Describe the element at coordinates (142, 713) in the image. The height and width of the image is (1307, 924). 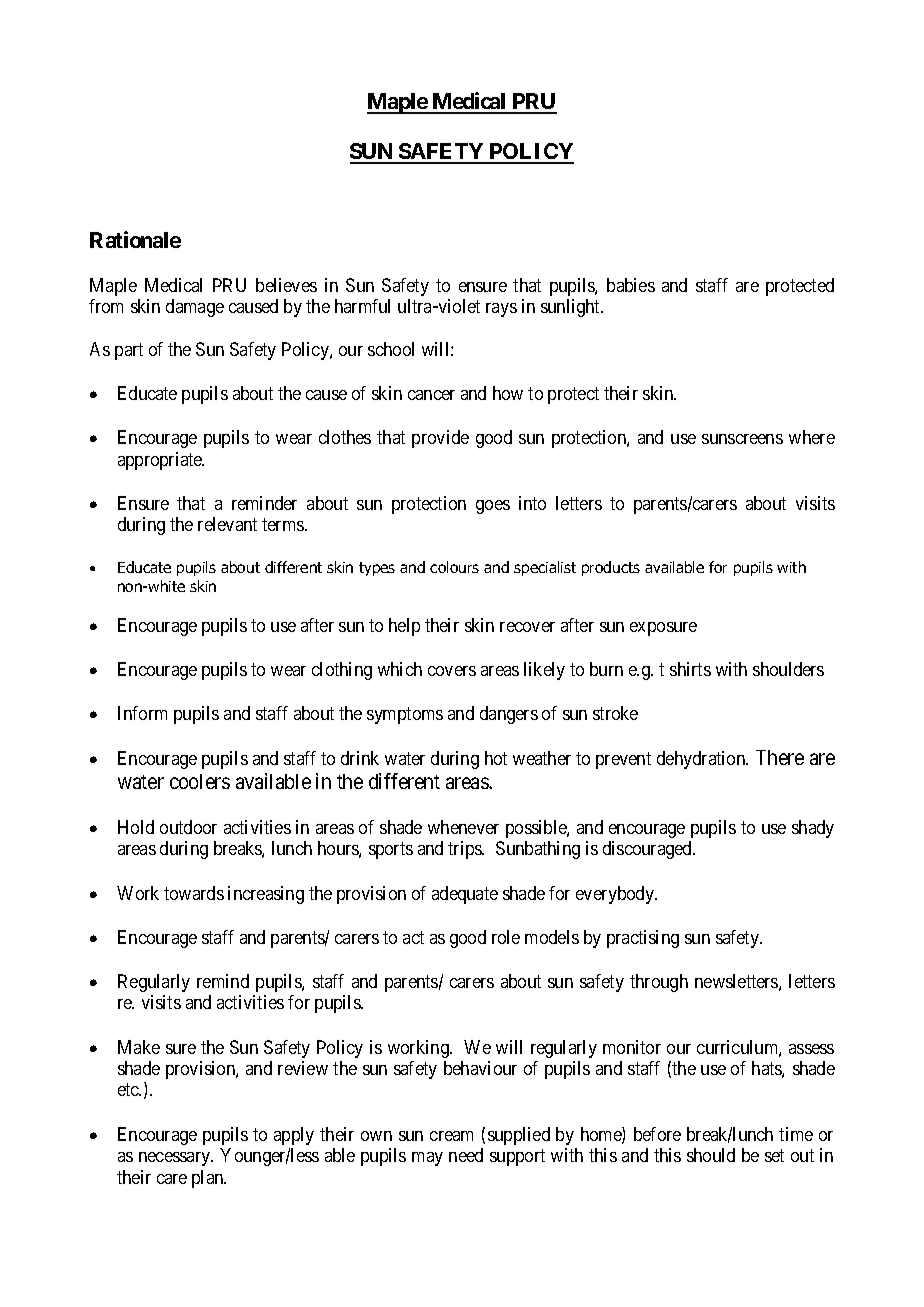
I see `Inform` at that location.
